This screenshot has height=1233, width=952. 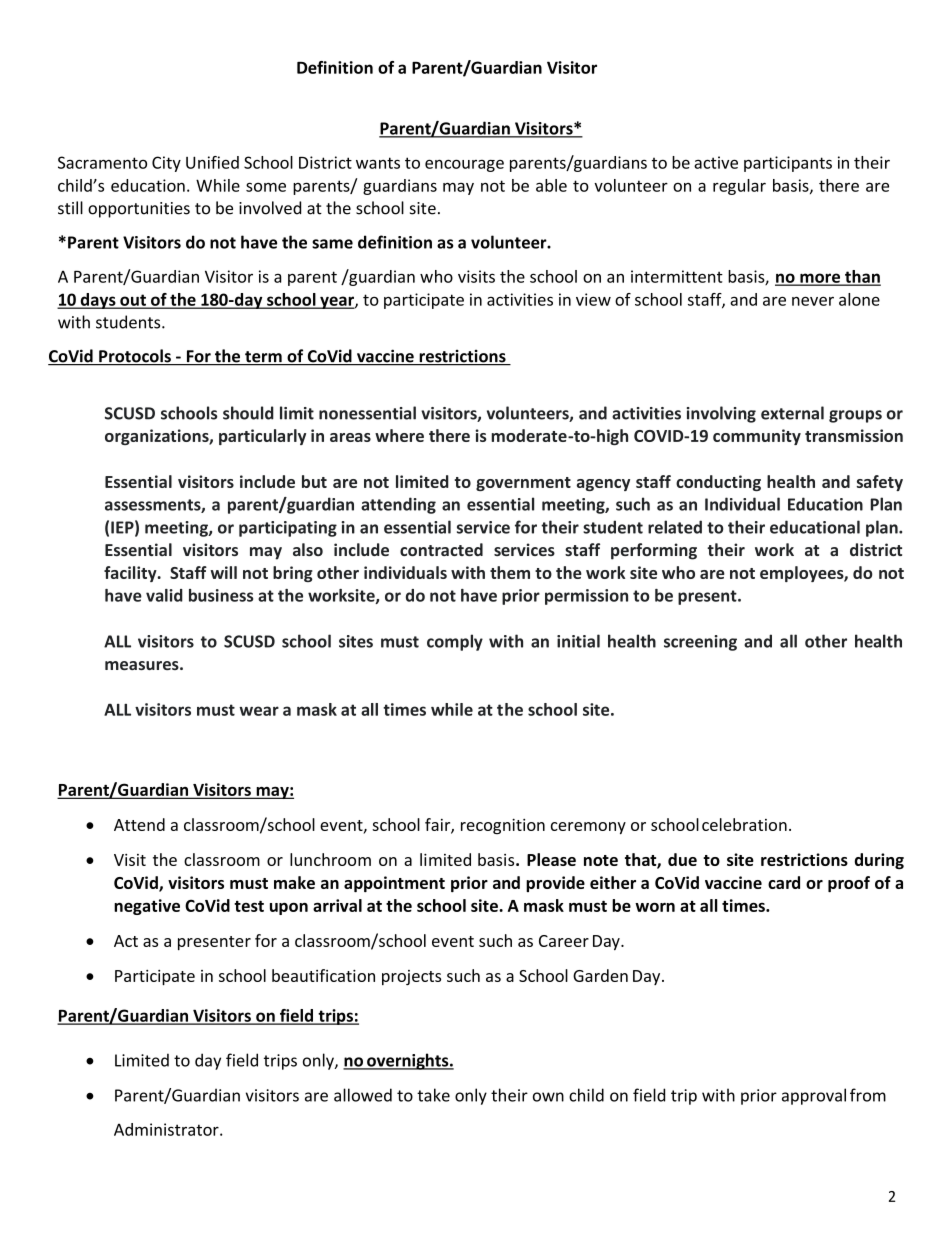 What do you see at coordinates (288, 529) in the screenshot?
I see `participating` at bounding box center [288, 529].
